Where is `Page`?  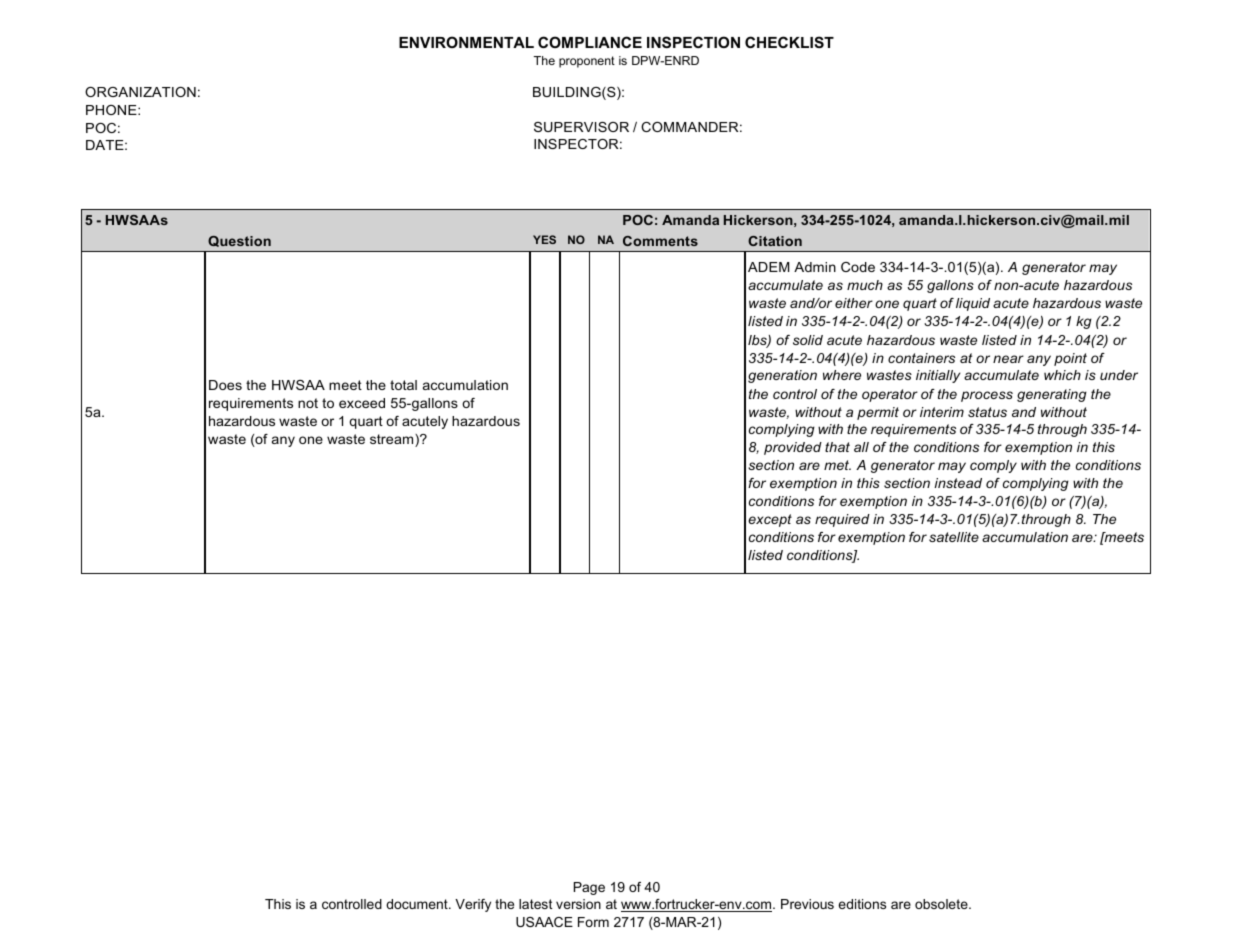 Page is located at coordinates (589, 888).
